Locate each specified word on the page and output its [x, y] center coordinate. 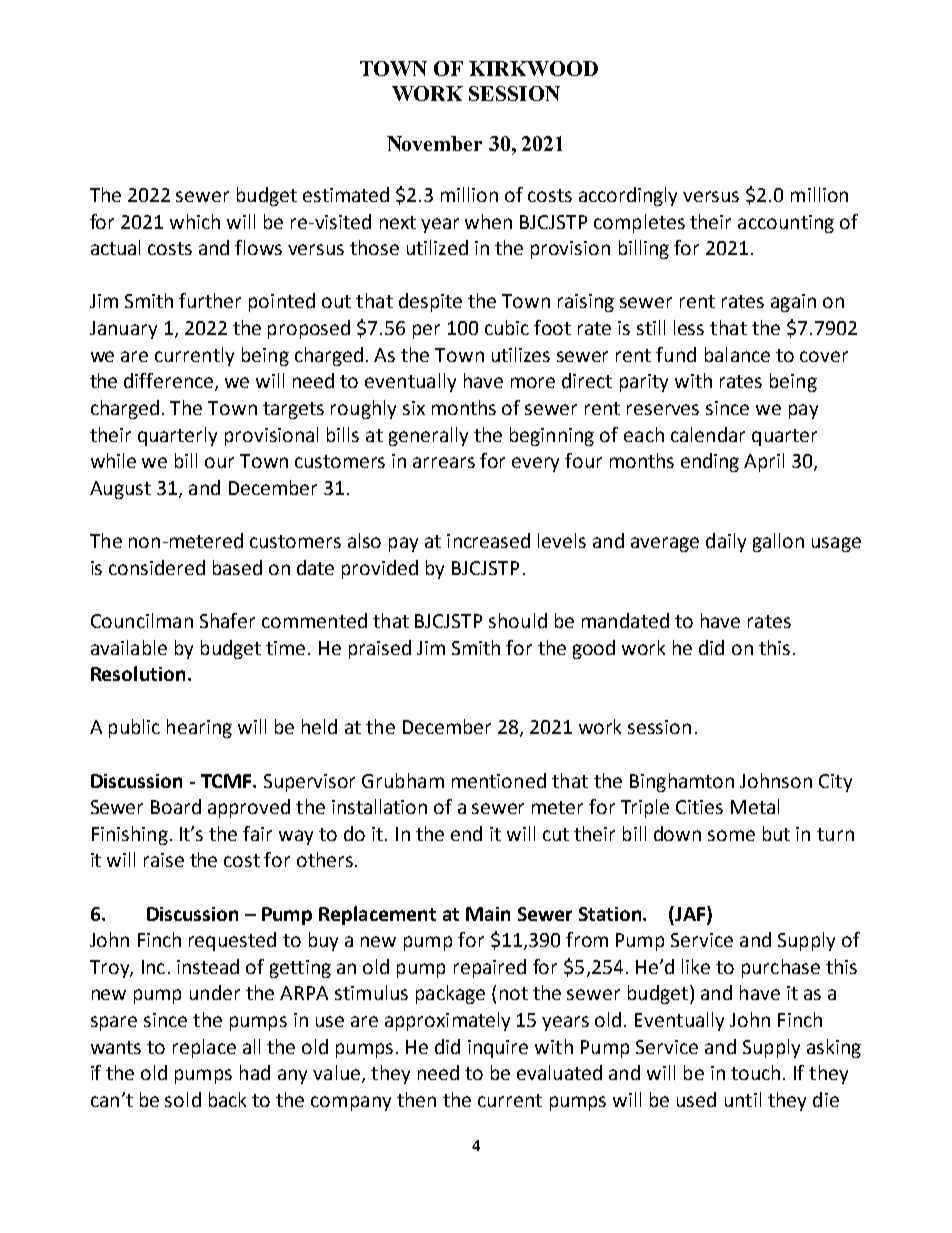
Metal [755, 806]
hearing [199, 728]
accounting [786, 224]
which [195, 221]
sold [183, 1099]
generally [428, 436]
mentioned [499, 780]
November [434, 143]
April [764, 462]
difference [170, 382]
